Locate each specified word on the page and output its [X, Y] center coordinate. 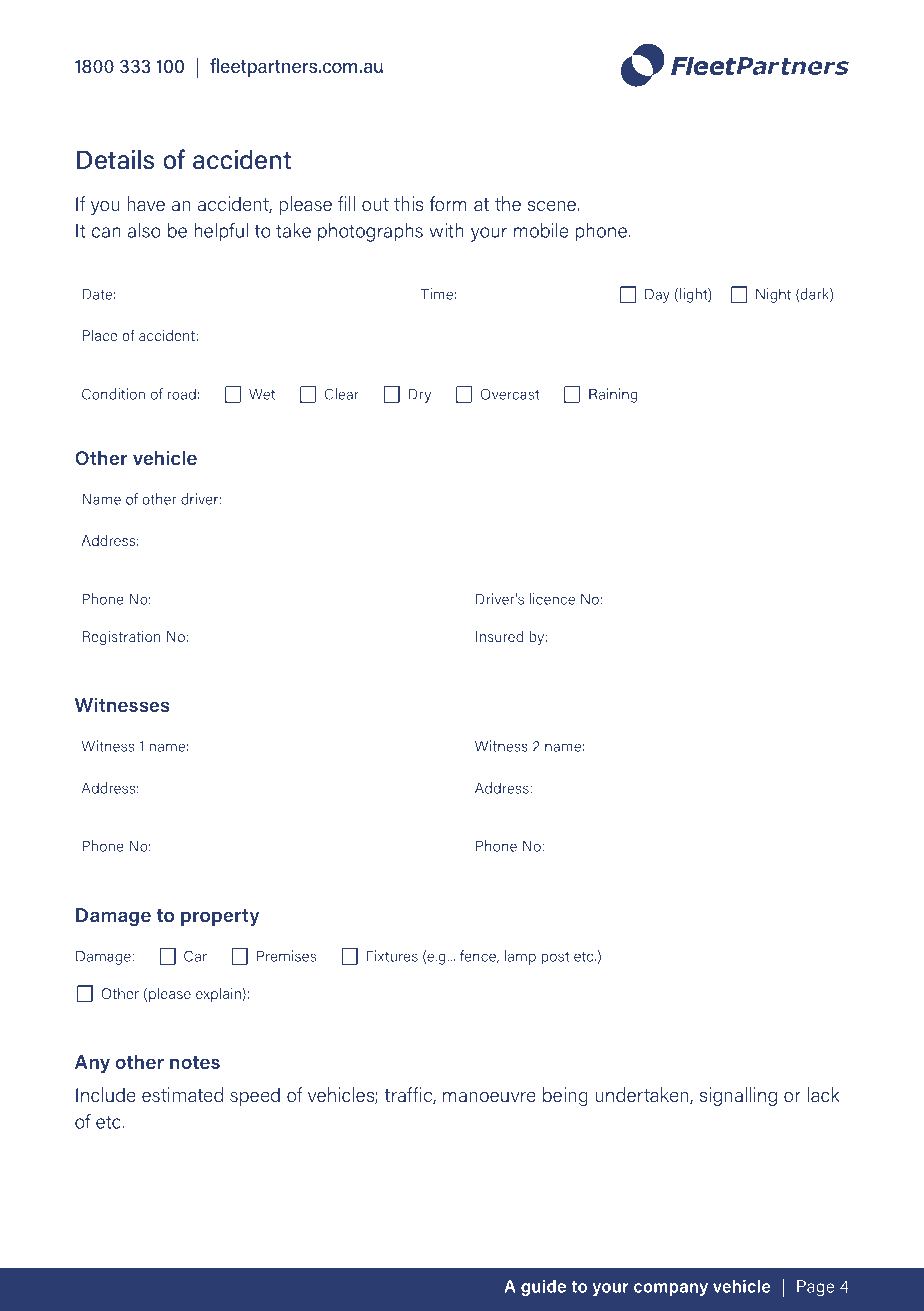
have [146, 203]
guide [543, 1287]
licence [552, 599]
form [448, 203]
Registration [121, 637]
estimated [182, 1094]
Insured [499, 636]
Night [773, 295]
